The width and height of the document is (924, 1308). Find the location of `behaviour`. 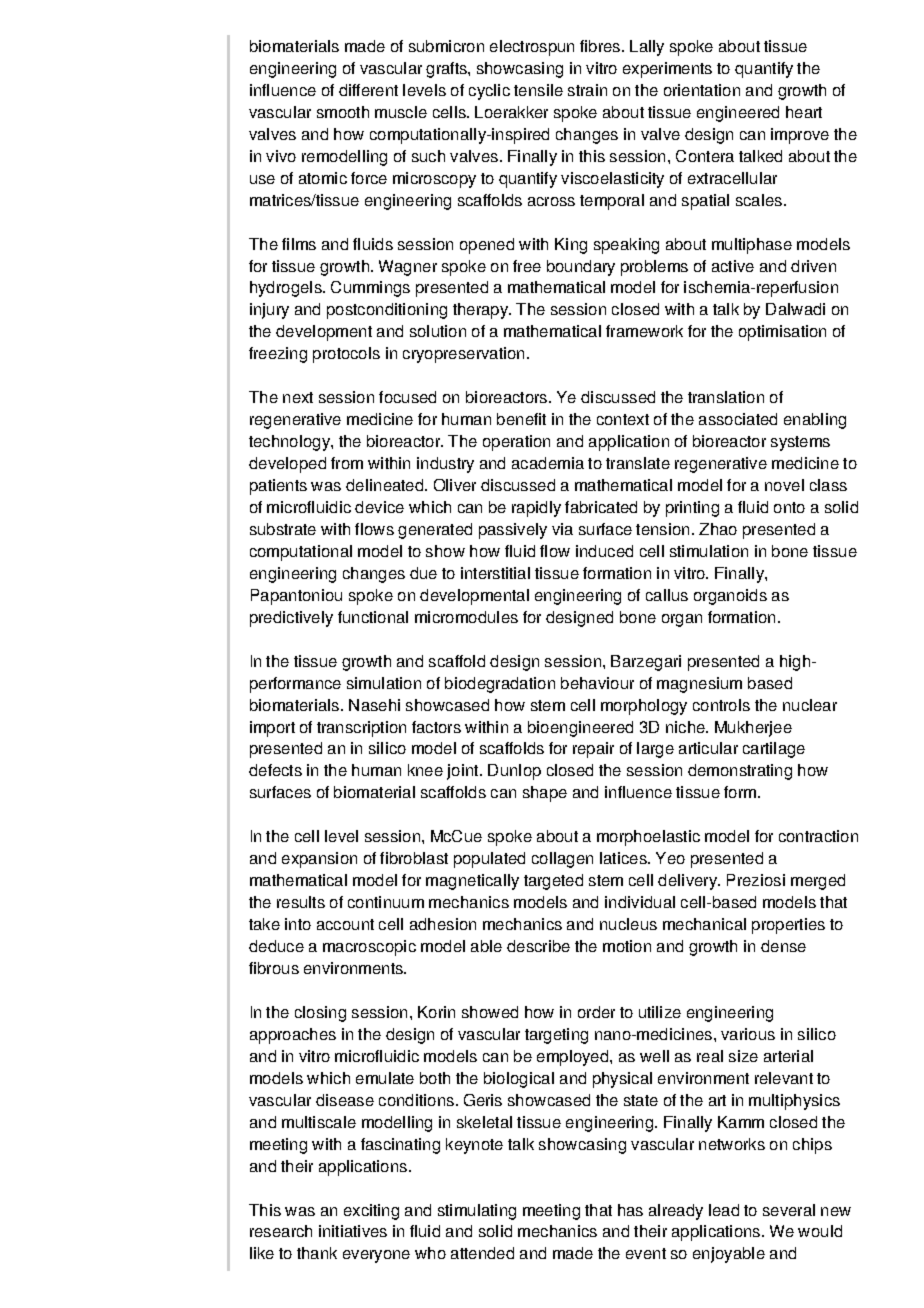

behaviour is located at coordinates (597, 683).
